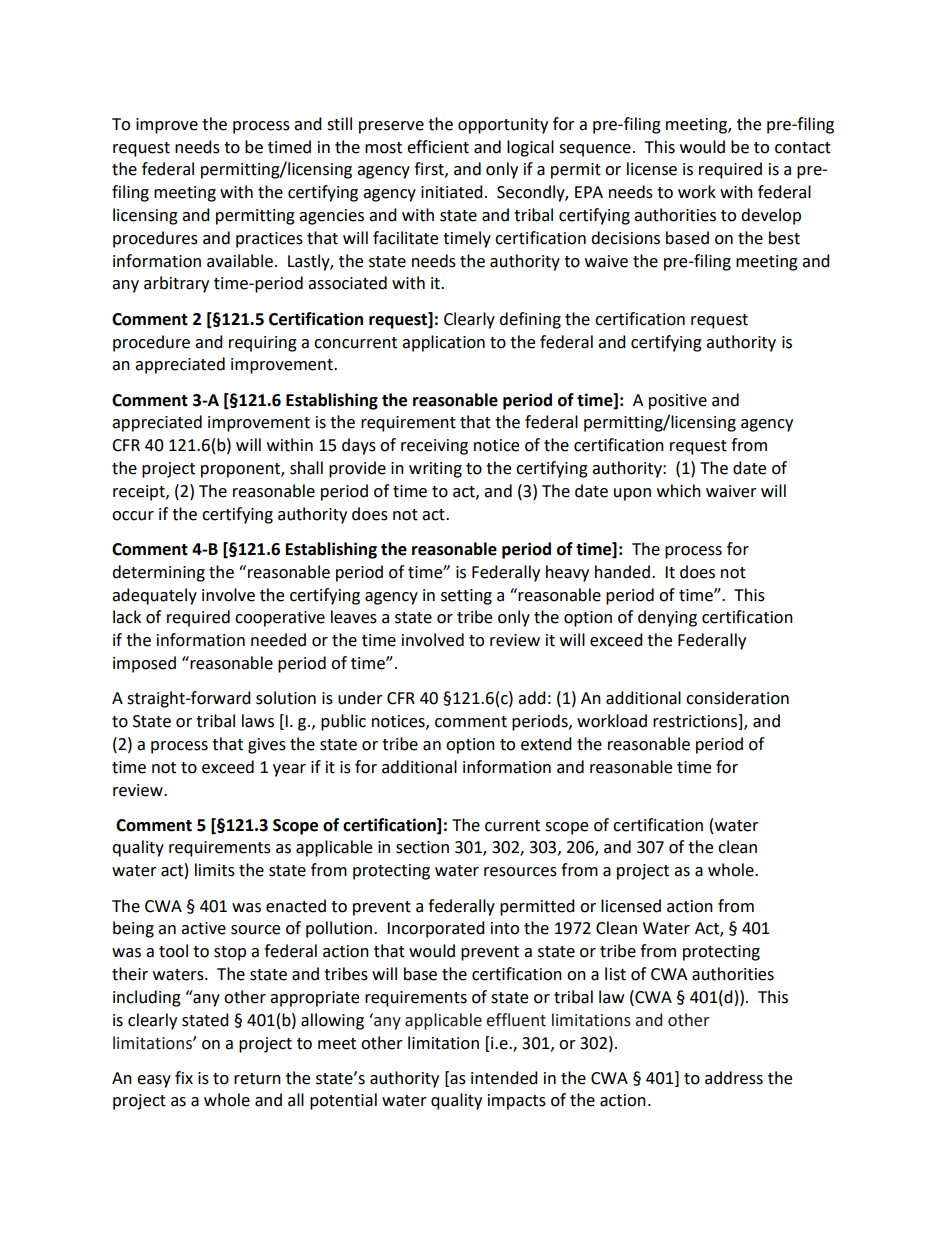  Describe the element at coordinates (269, 240) in the image. I see `practices` at that location.
